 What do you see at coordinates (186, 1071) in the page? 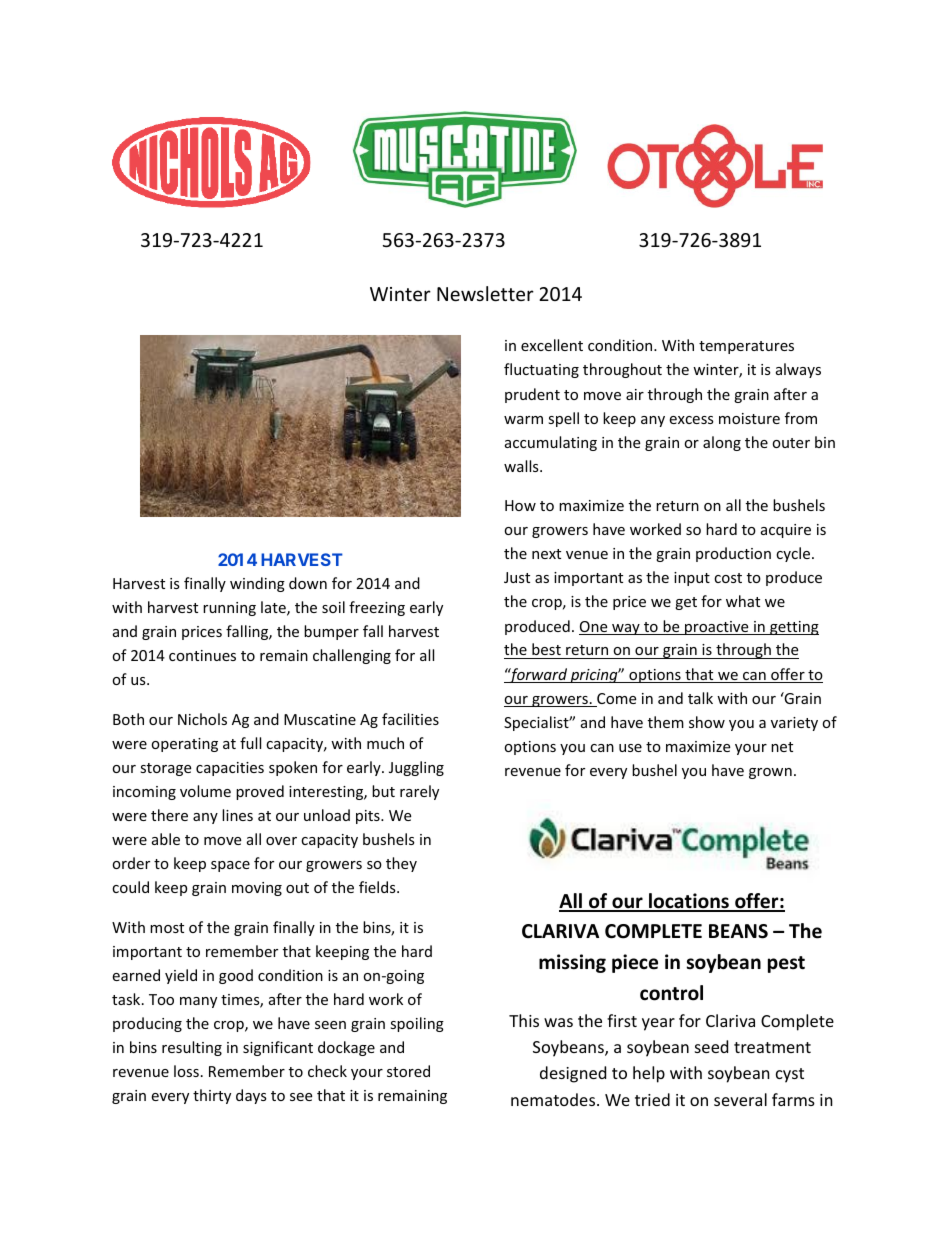
I see `loss` at bounding box center [186, 1071].
